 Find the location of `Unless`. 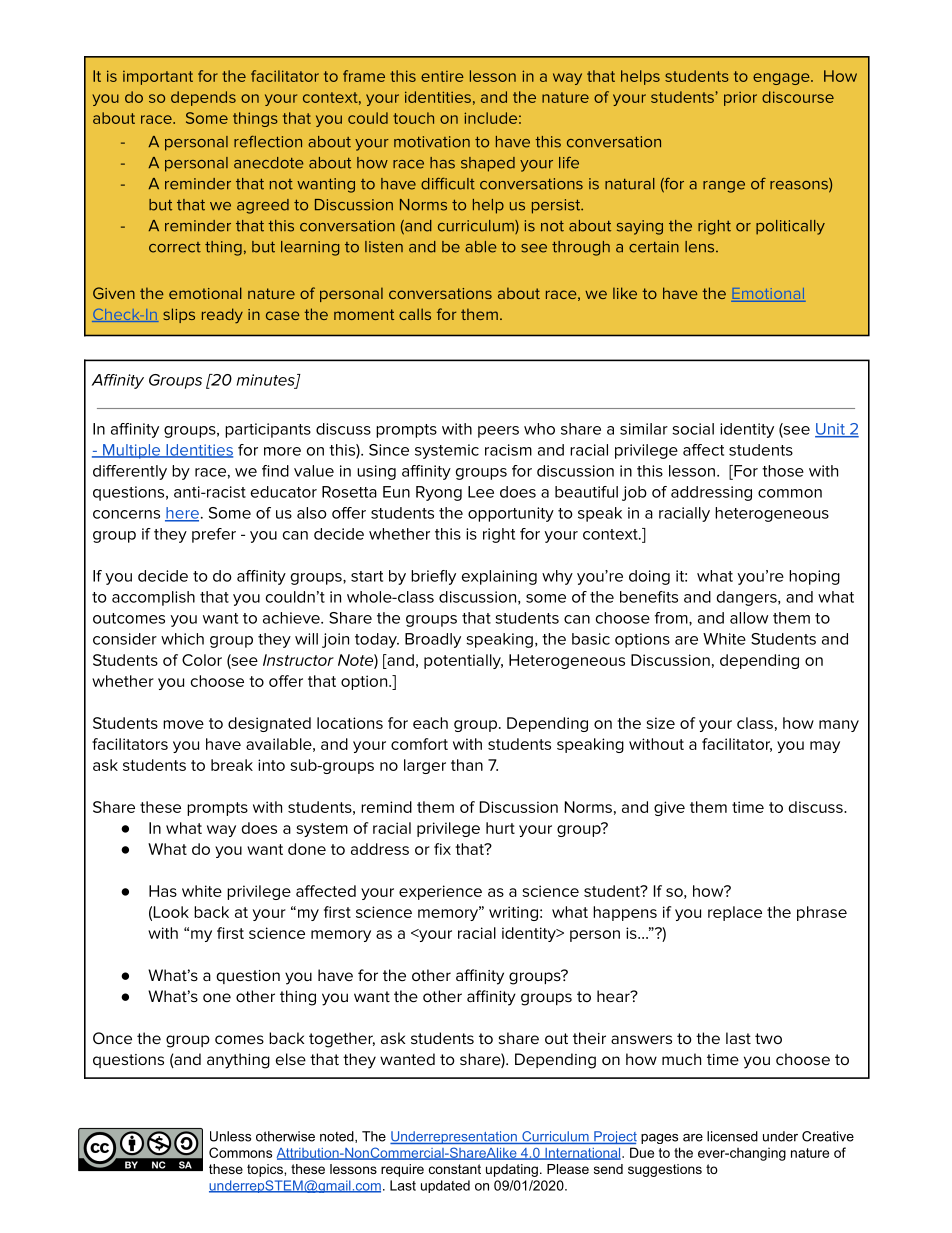

Unless is located at coordinates (230, 1136).
